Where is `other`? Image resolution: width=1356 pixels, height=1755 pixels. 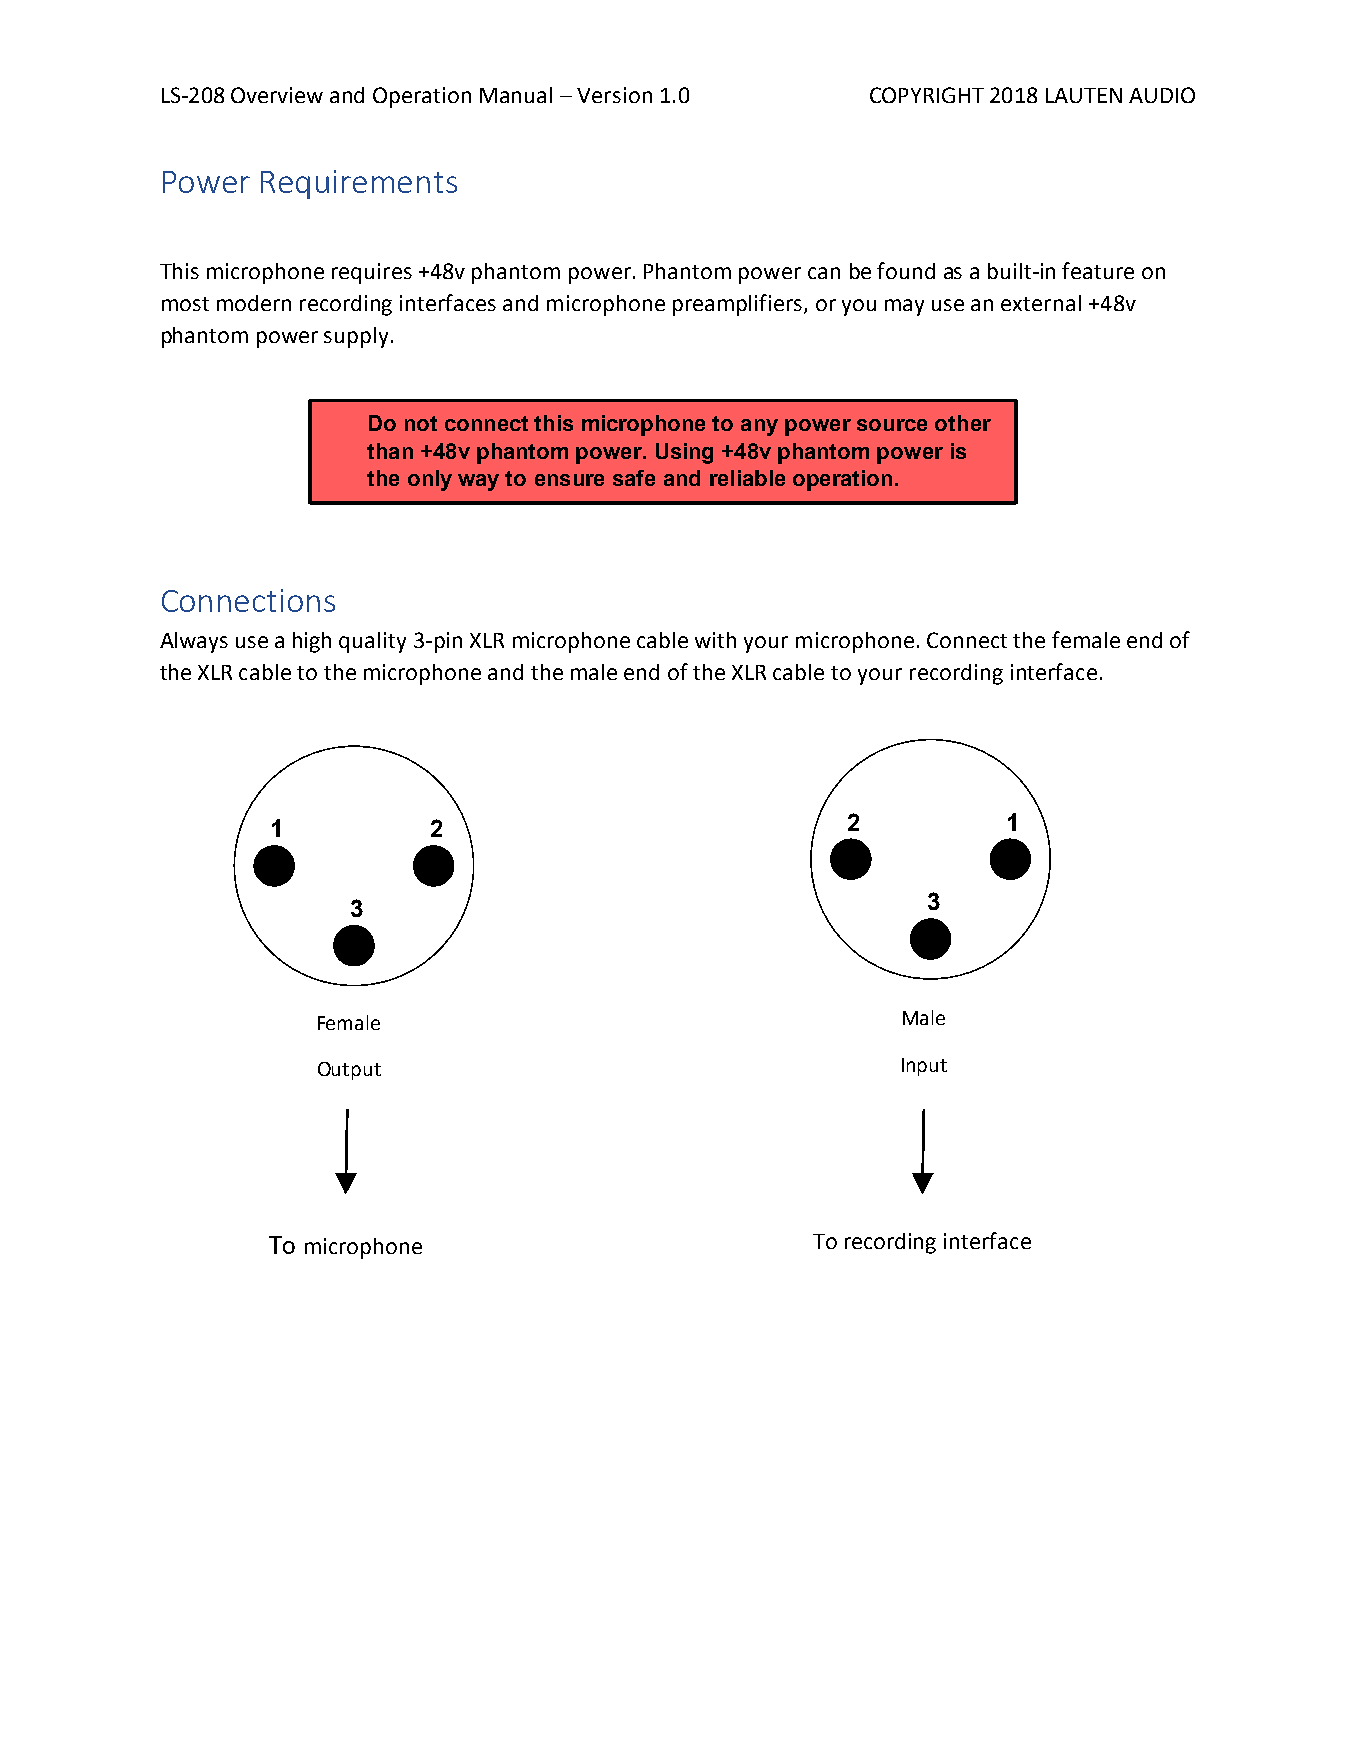 other is located at coordinates (963, 423).
